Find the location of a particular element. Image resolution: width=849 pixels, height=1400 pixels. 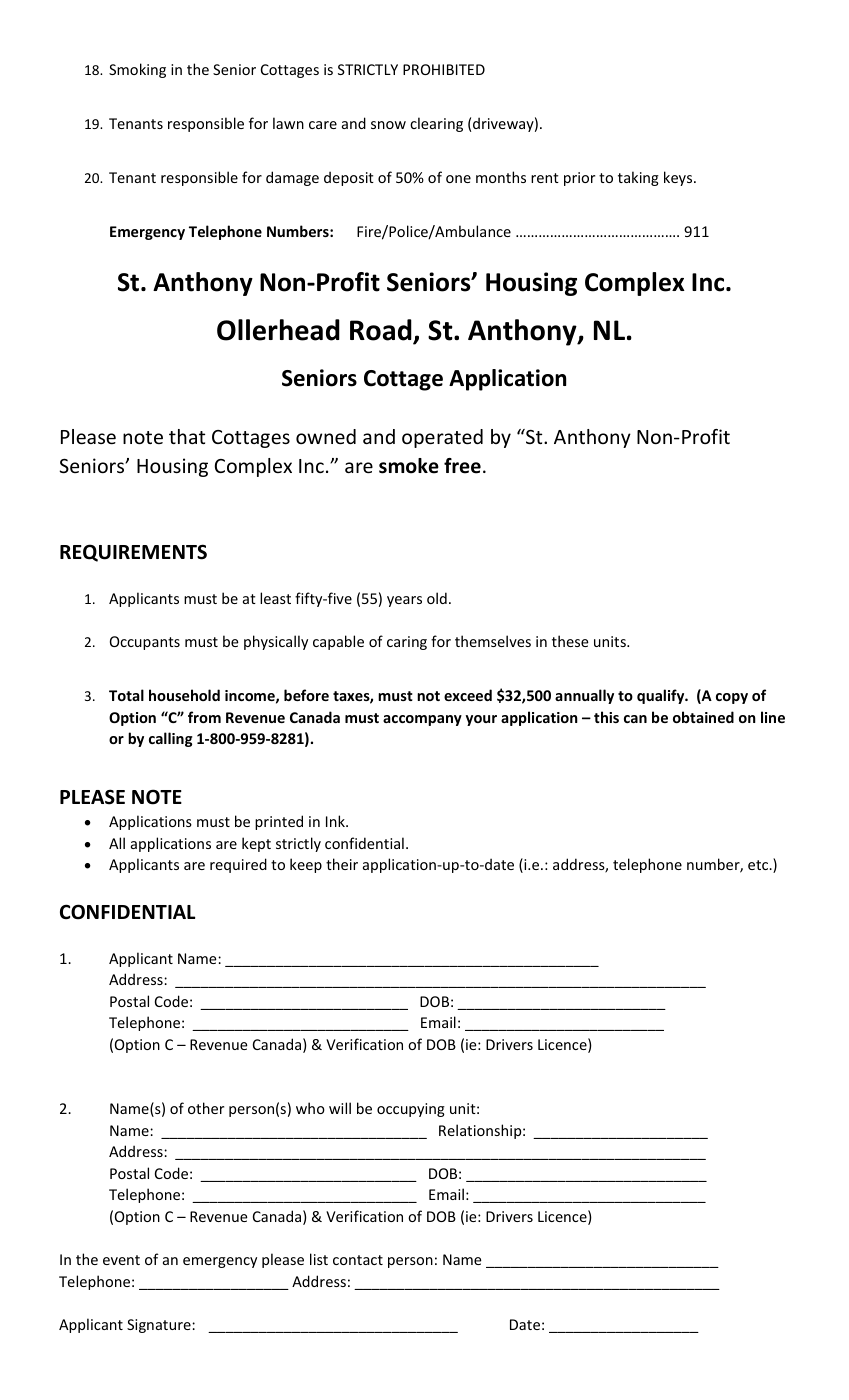

household is located at coordinates (184, 695).
